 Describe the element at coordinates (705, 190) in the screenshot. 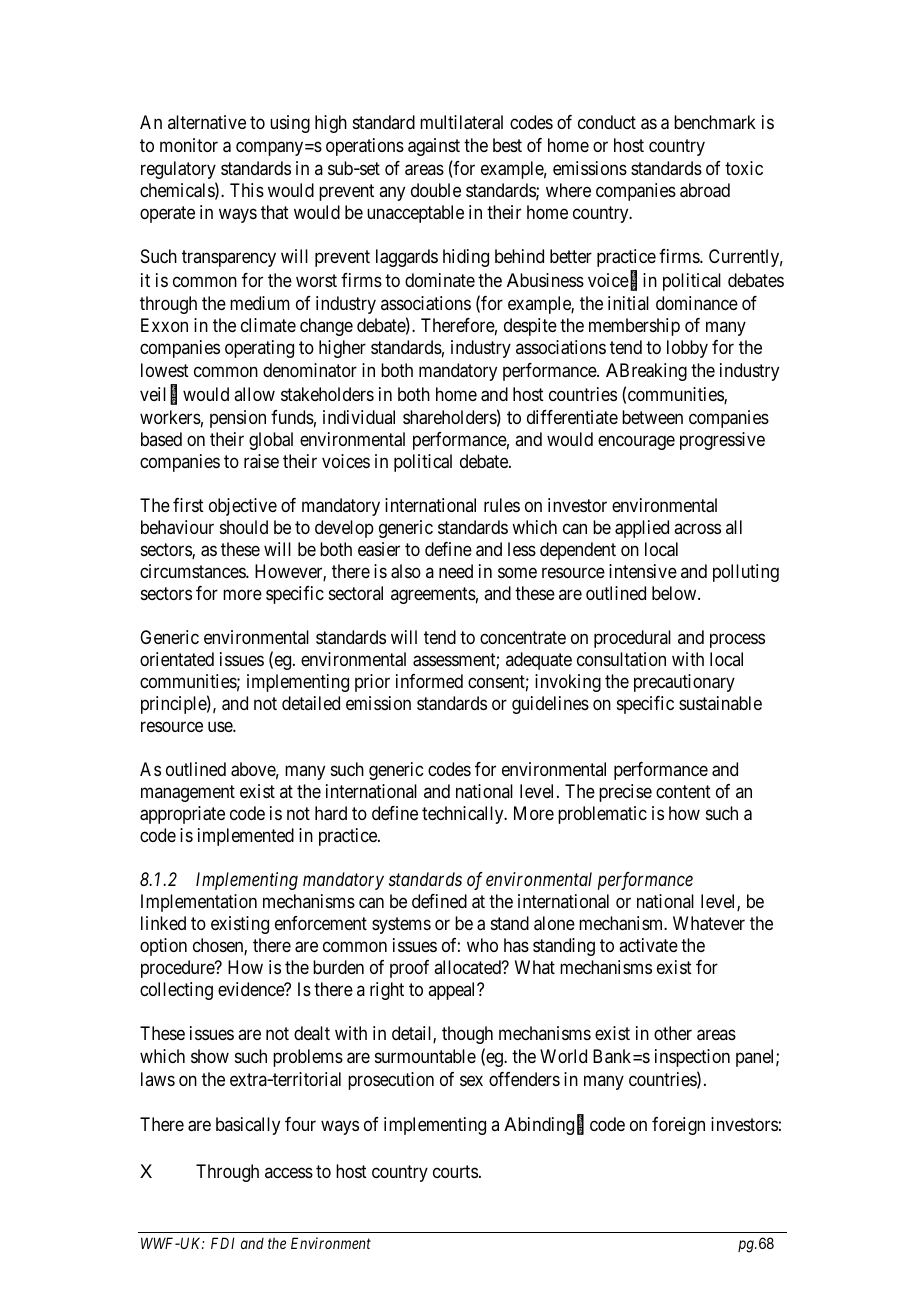

I see `abroad` at that location.
